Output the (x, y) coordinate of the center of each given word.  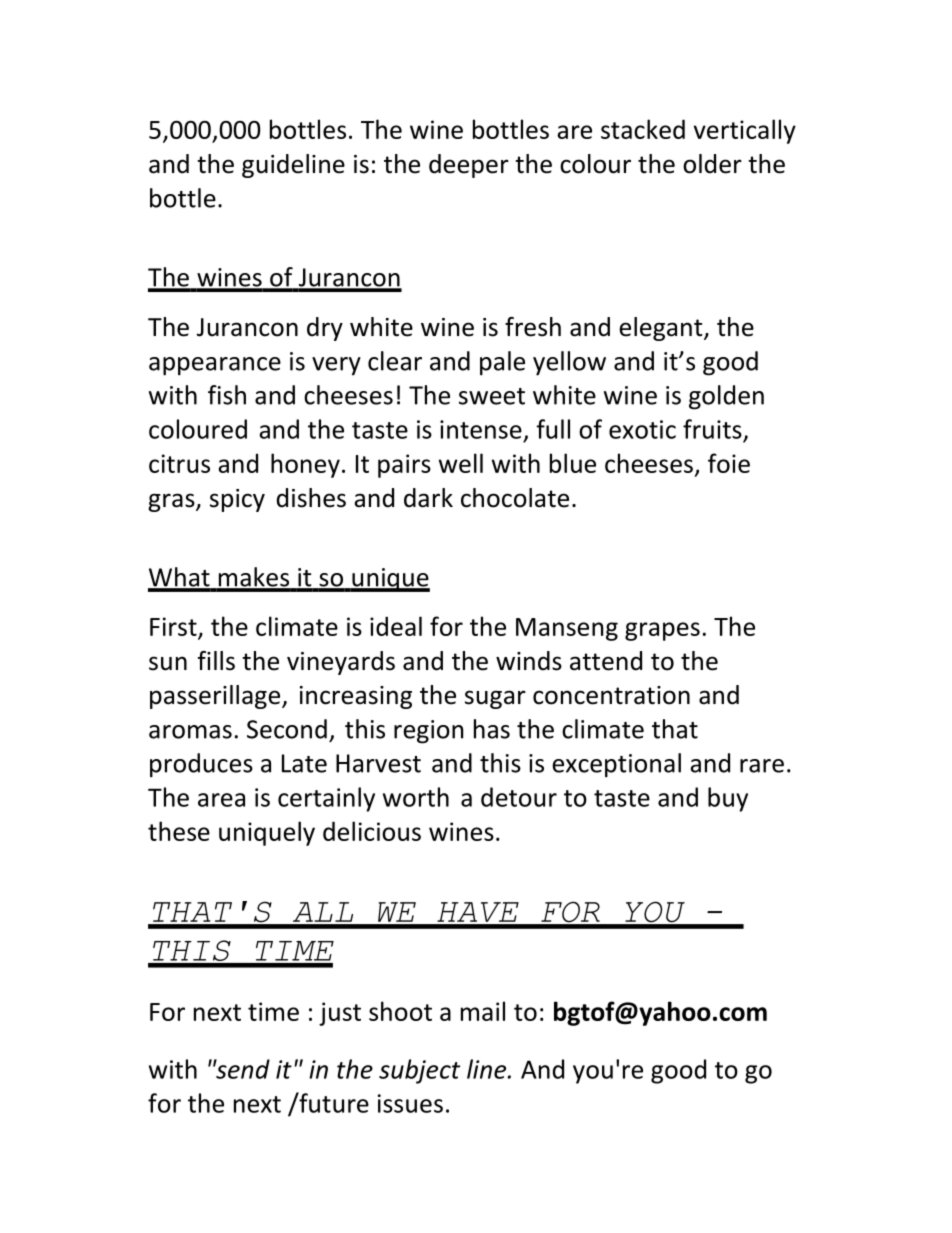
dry (325, 329)
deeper (469, 166)
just (340, 1014)
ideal (396, 626)
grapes (662, 631)
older (712, 164)
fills (216, 661)
